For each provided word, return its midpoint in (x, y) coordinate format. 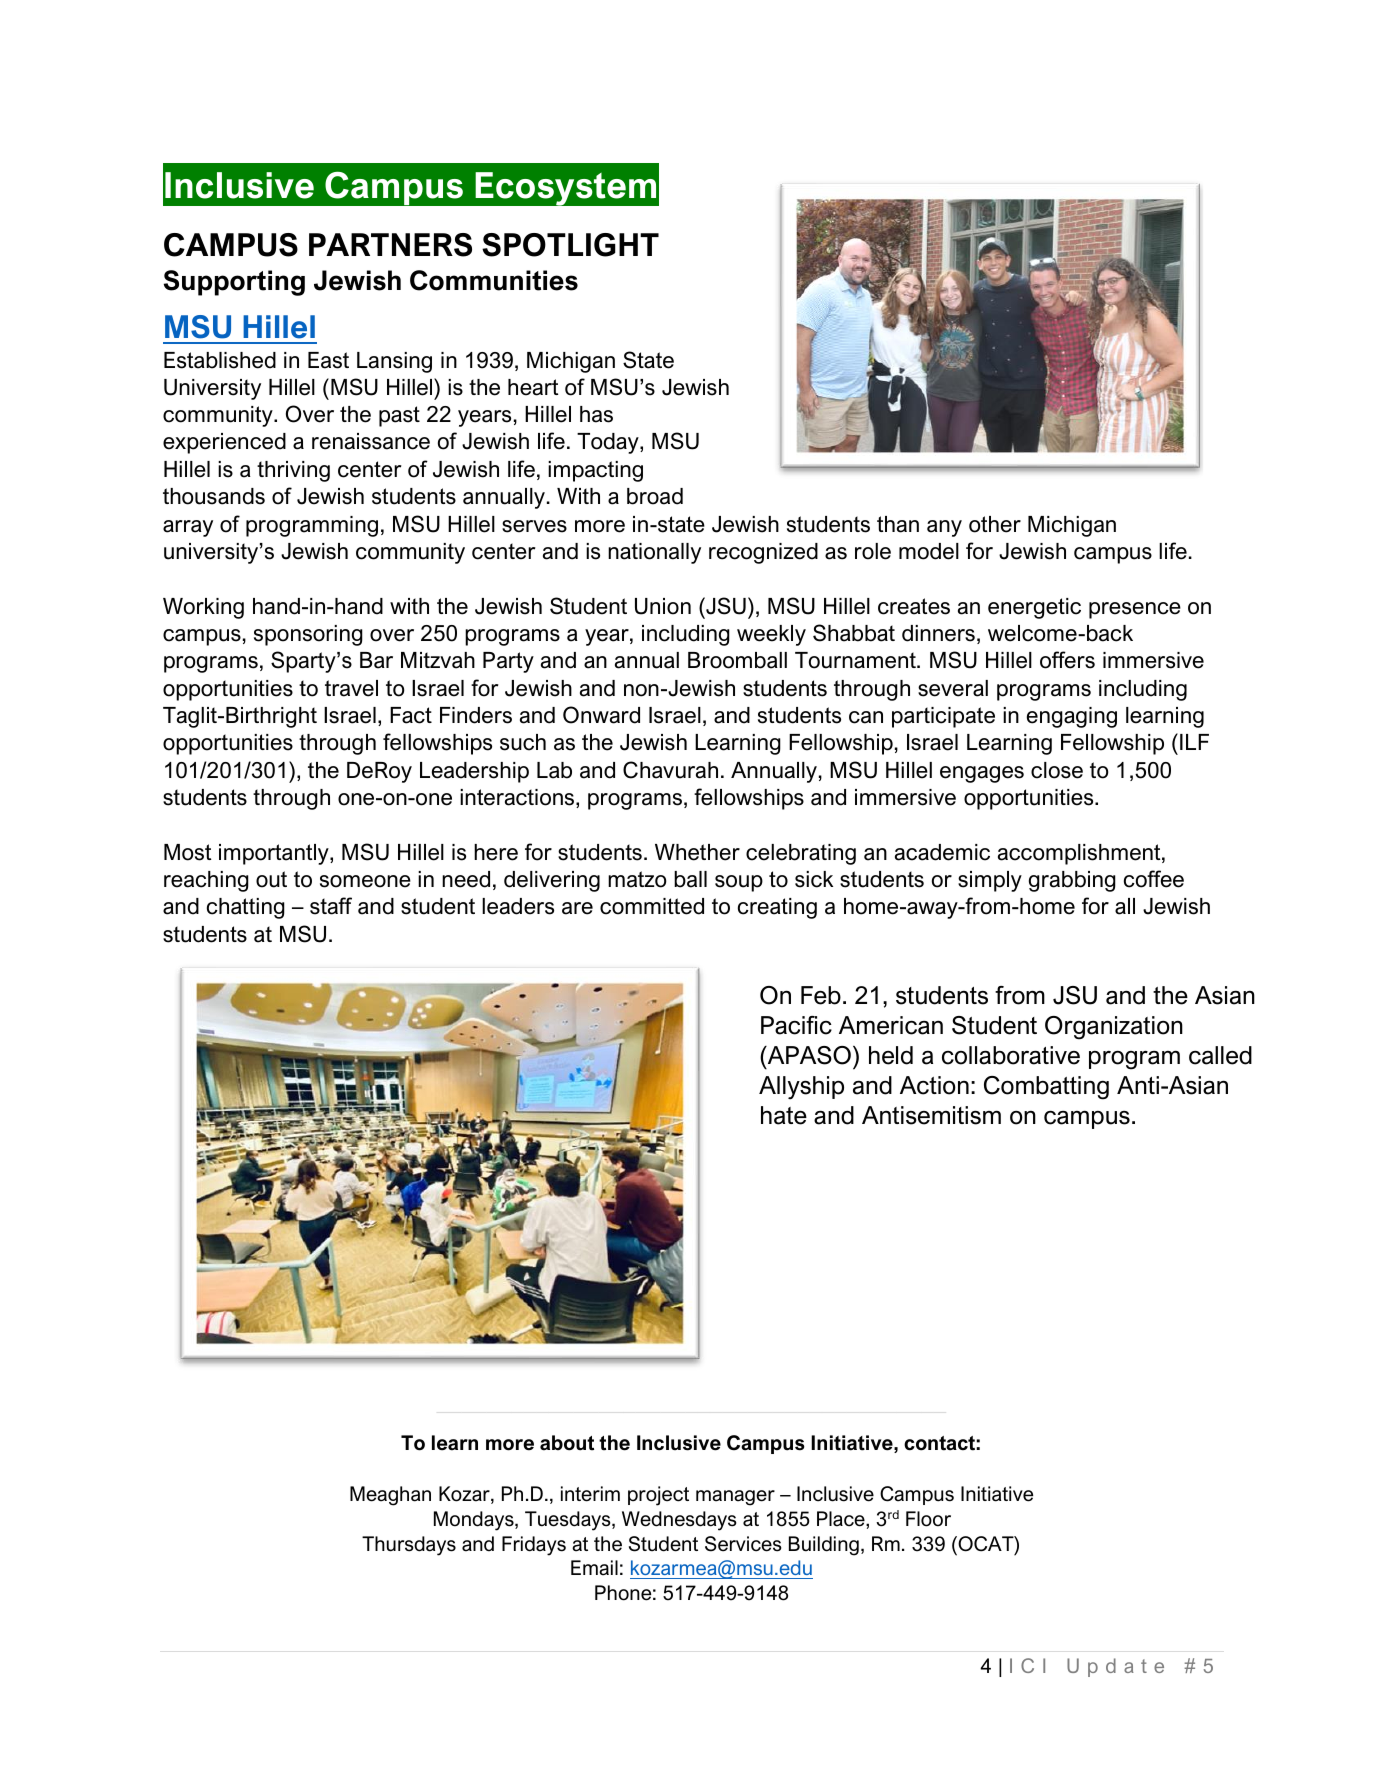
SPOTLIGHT (570, 245)
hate (784, 1115)
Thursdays (409, 1546)
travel (351, 688)
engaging (1072, 717)
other (995, 524)
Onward (601, 715)
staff (331, 906)
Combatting (1046, 1088)
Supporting (234, 283)
